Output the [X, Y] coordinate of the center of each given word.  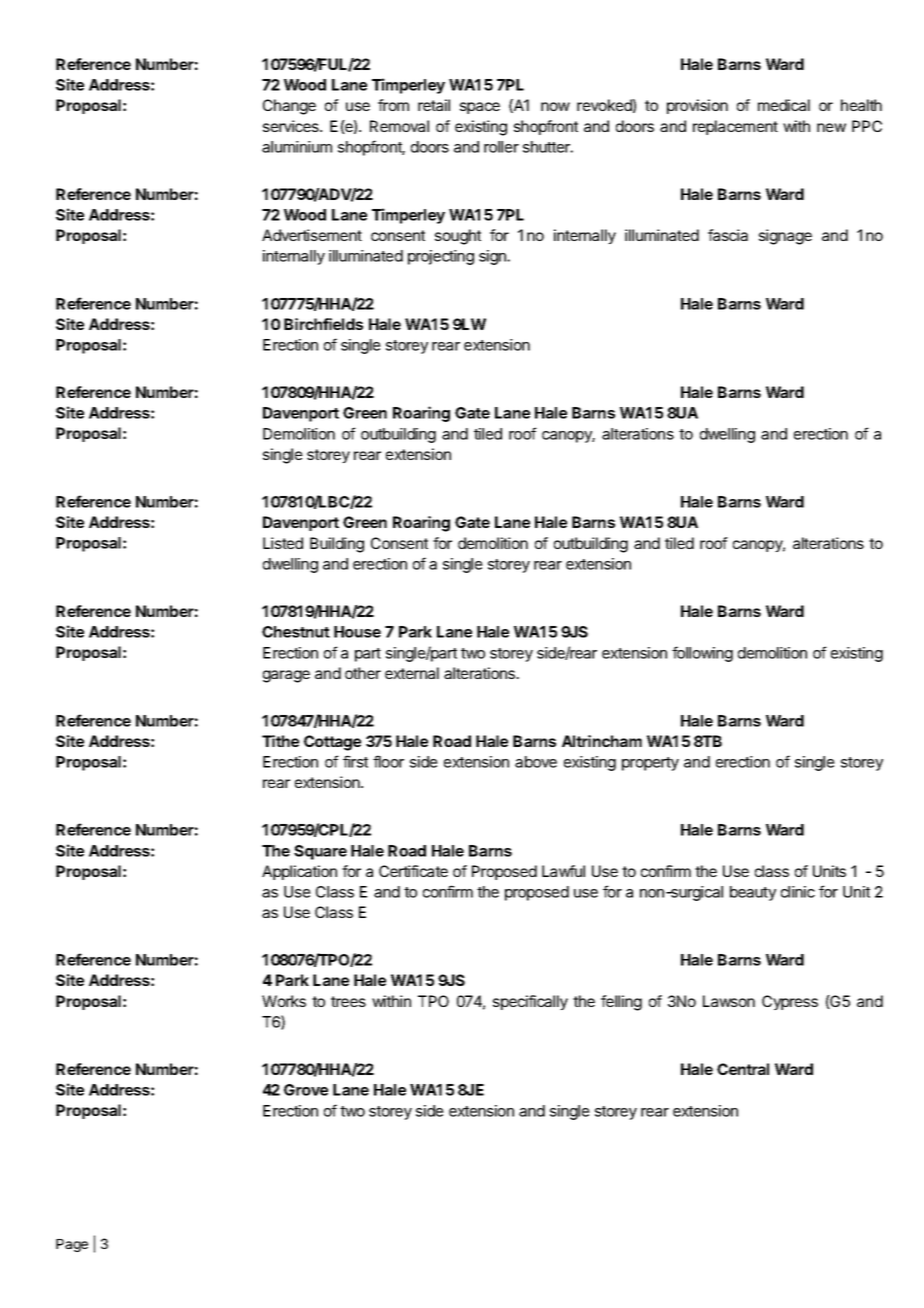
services [292, 126]
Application [299, 872]
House [357, 632]
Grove [306, 1090]
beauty [753, 893]
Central [743, 1069]
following [702, 654]
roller [501, 147]
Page [72, 1245]
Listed [283, 543]
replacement [735, 127]
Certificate [413, 871]
